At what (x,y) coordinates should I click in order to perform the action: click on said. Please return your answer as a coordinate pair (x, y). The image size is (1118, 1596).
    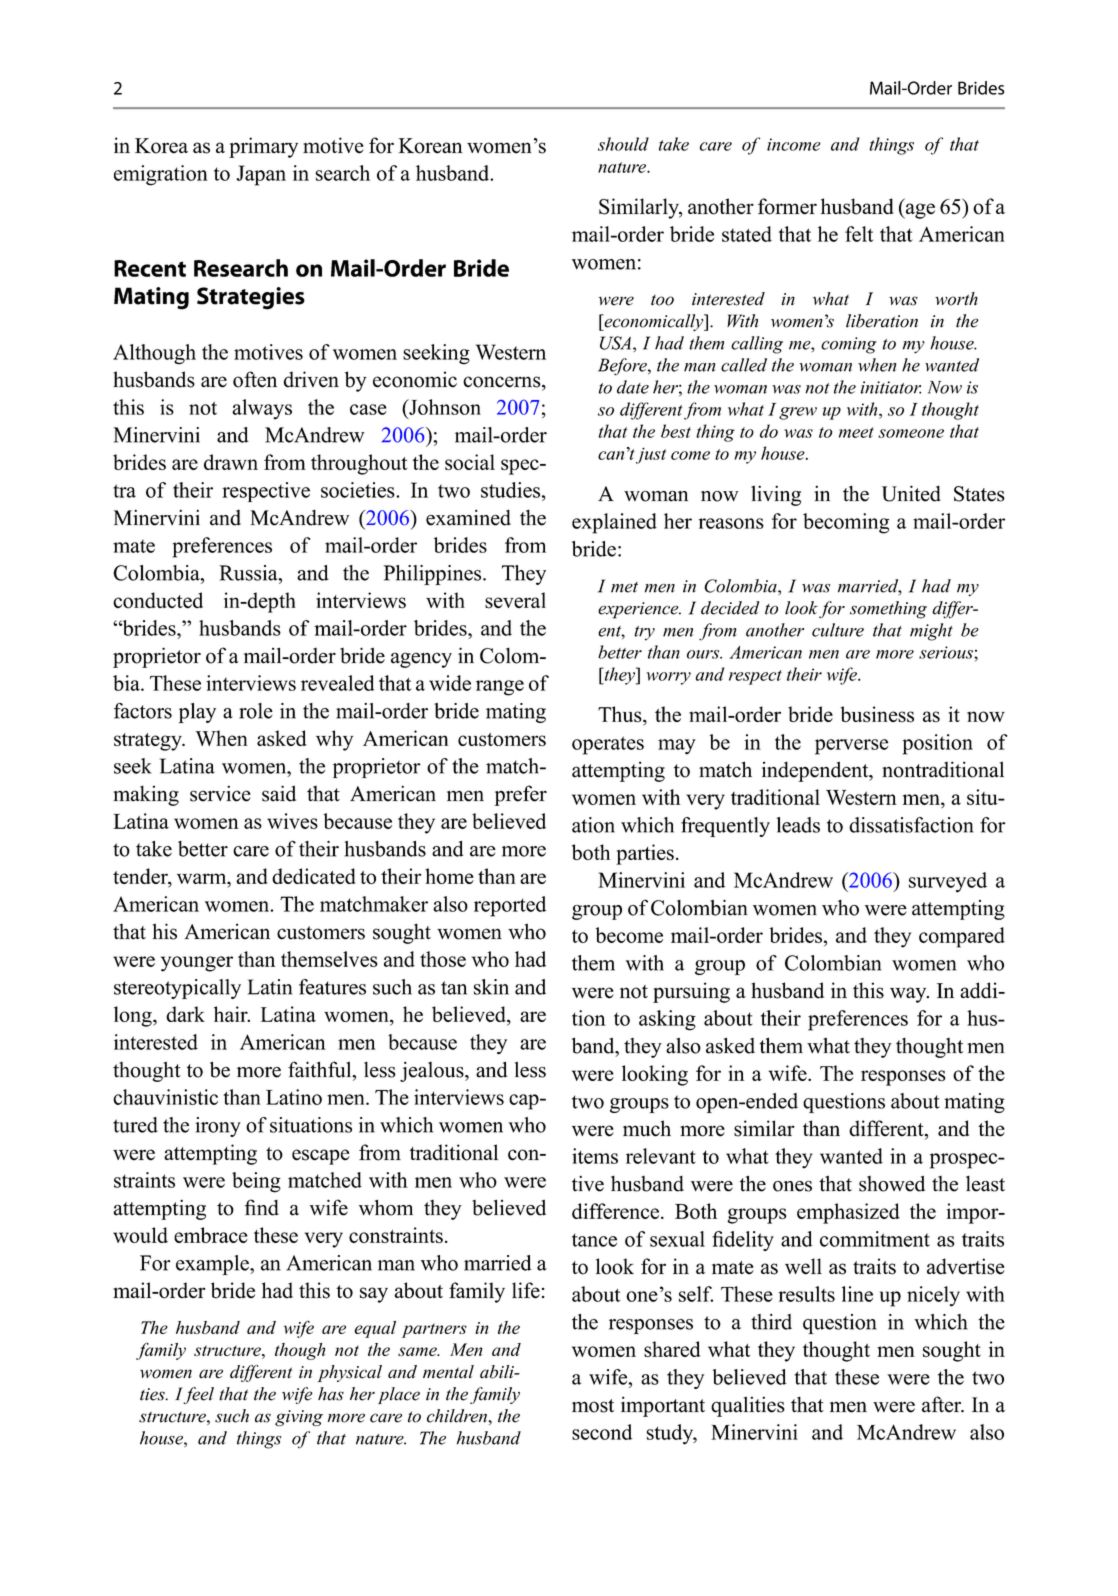
    Looking at the image, I should click on (279, 793).
